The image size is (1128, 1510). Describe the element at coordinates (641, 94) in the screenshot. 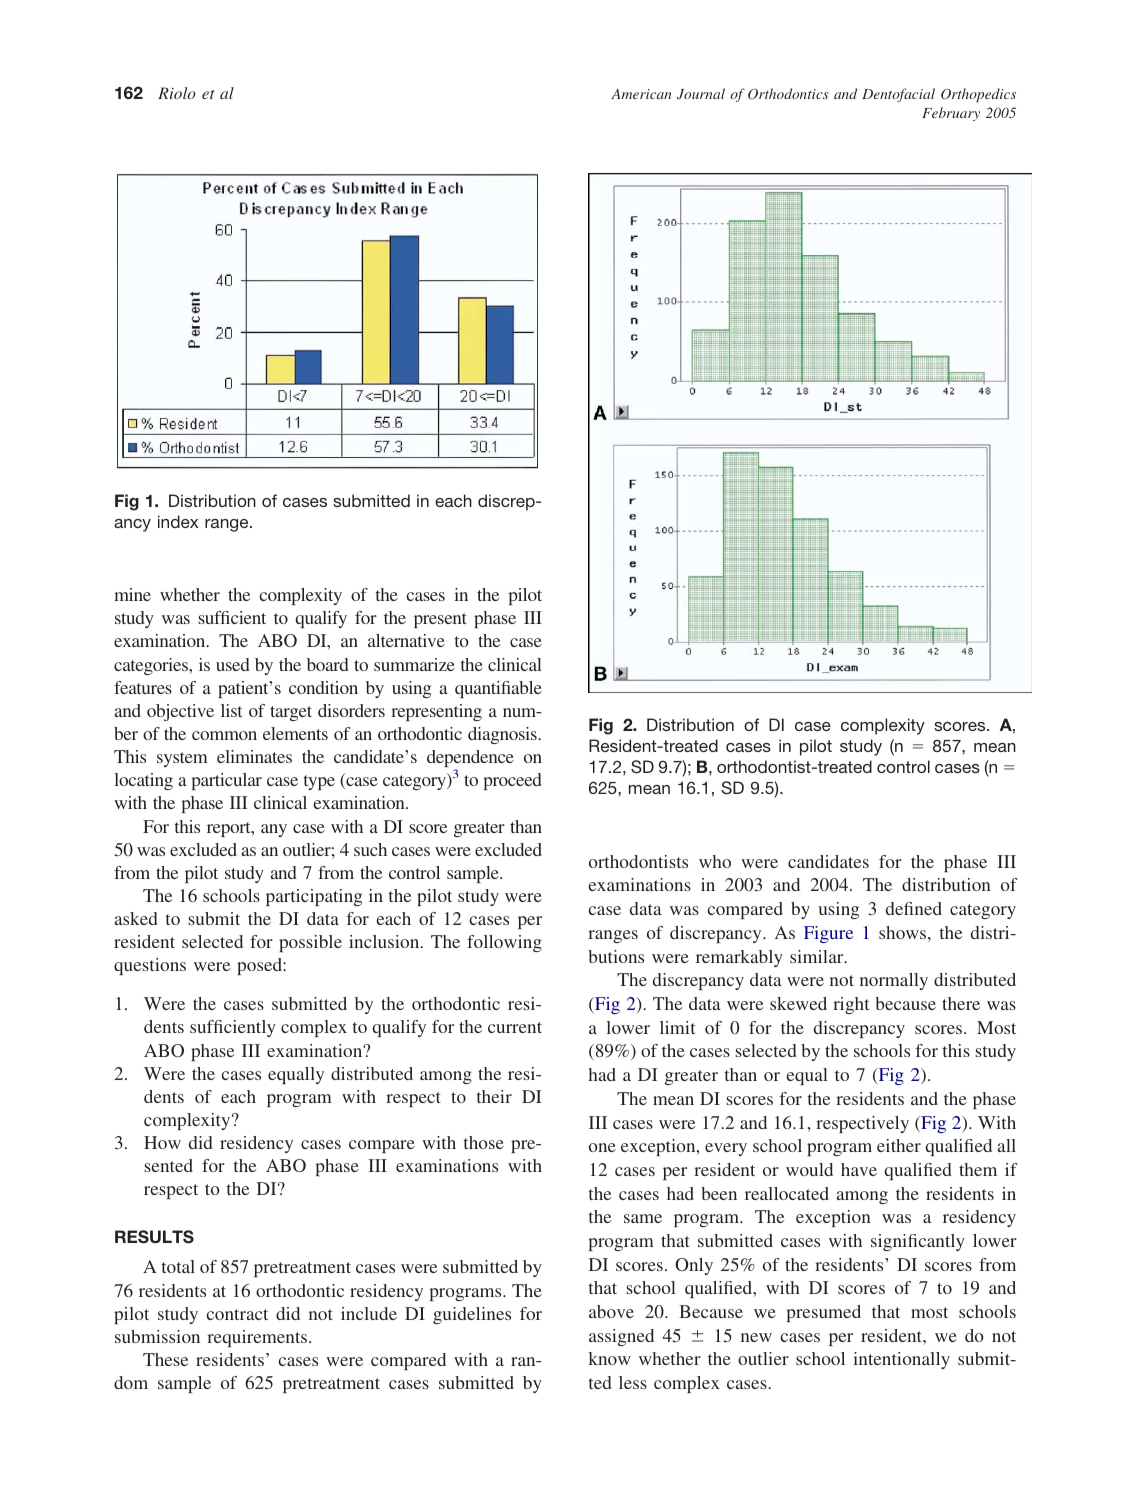

I see `American` at that location.
